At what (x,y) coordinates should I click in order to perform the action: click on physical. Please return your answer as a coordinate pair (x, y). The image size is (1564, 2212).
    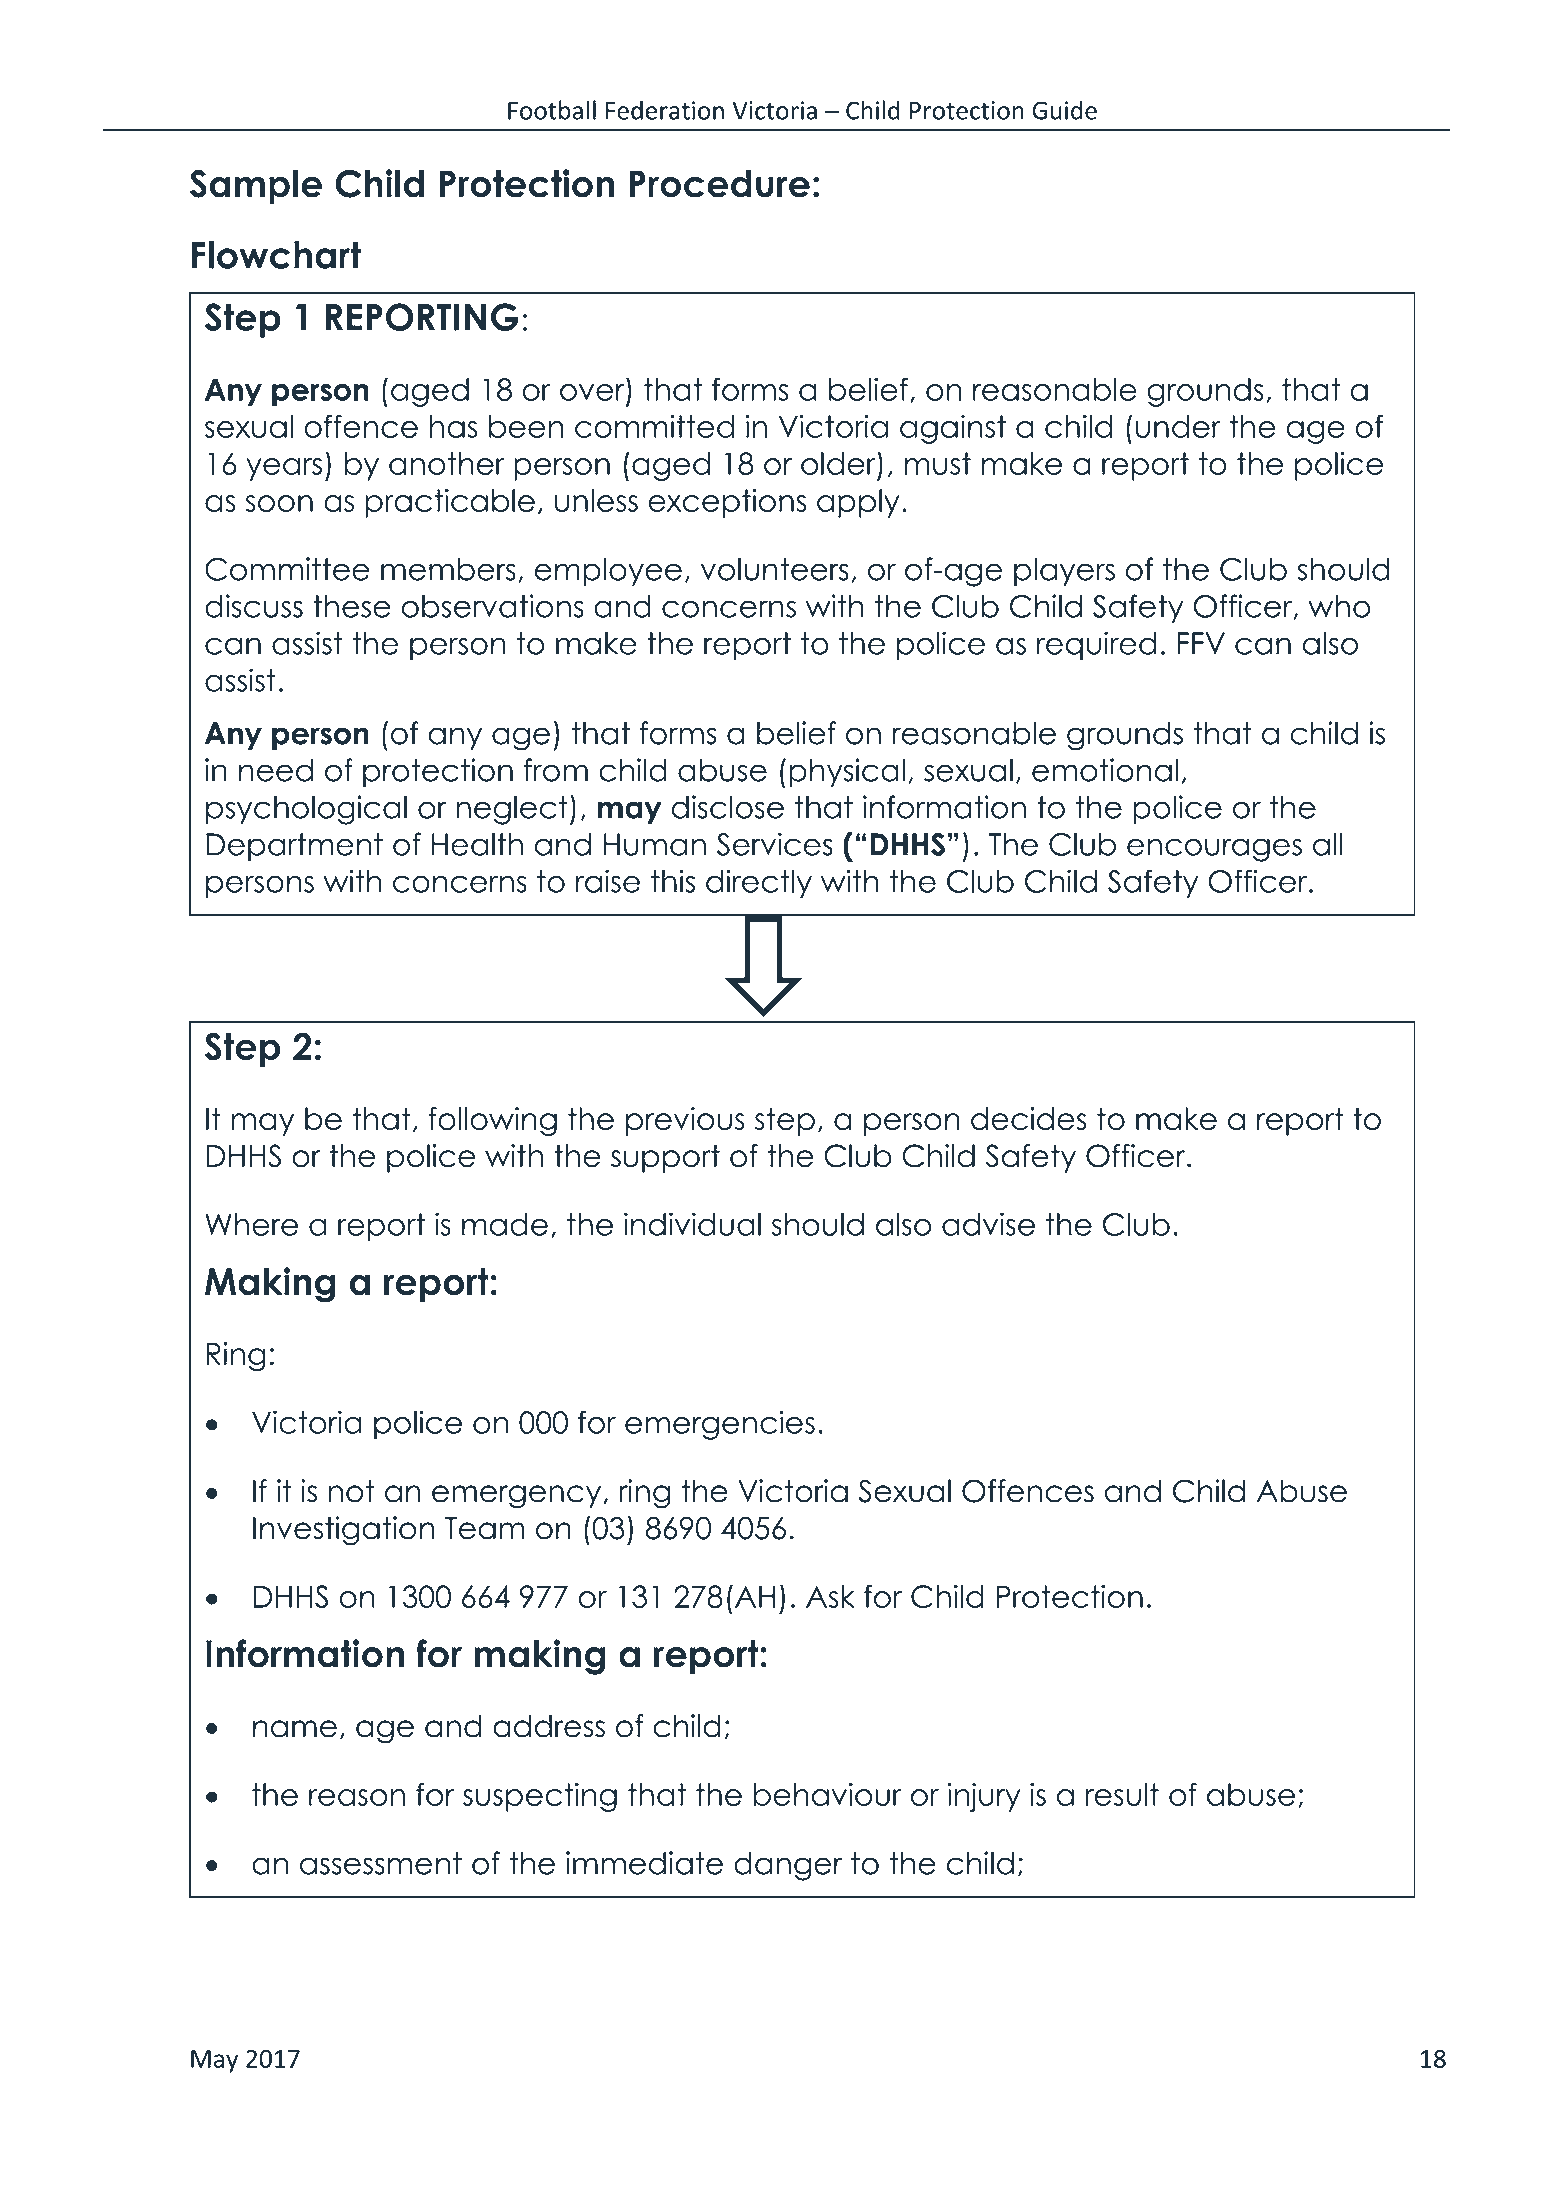
    Looking at the image, I should click on (847, 772).
